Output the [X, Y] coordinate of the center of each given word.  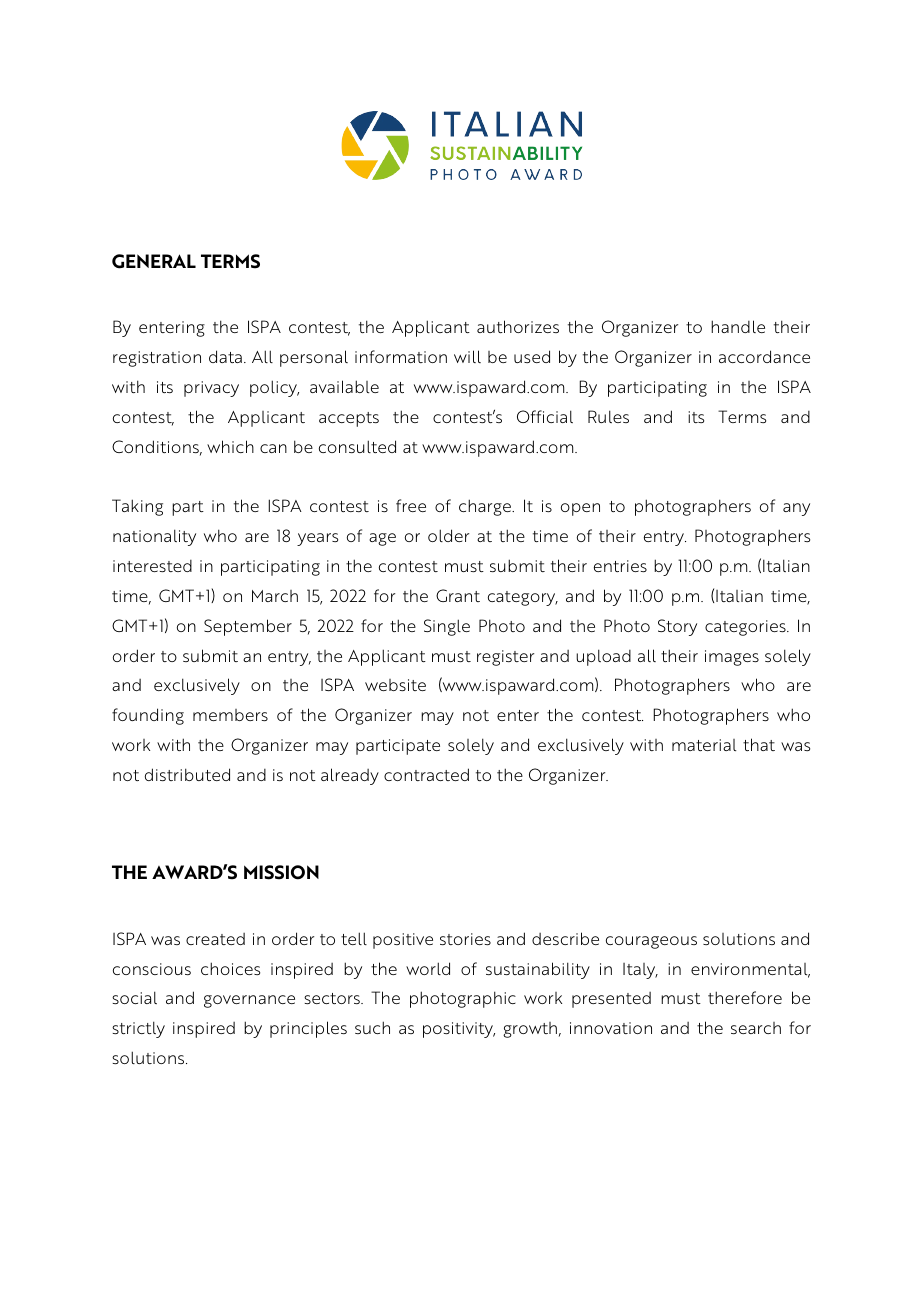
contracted [426, 774]
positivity [459, 1030]
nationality [154, 537]
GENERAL [154, 261]
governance [249, 1001]
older [448, 535]
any [796, 509]
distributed [187, 774]
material [704, 745]
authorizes [518, 326]
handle [738, 326]
